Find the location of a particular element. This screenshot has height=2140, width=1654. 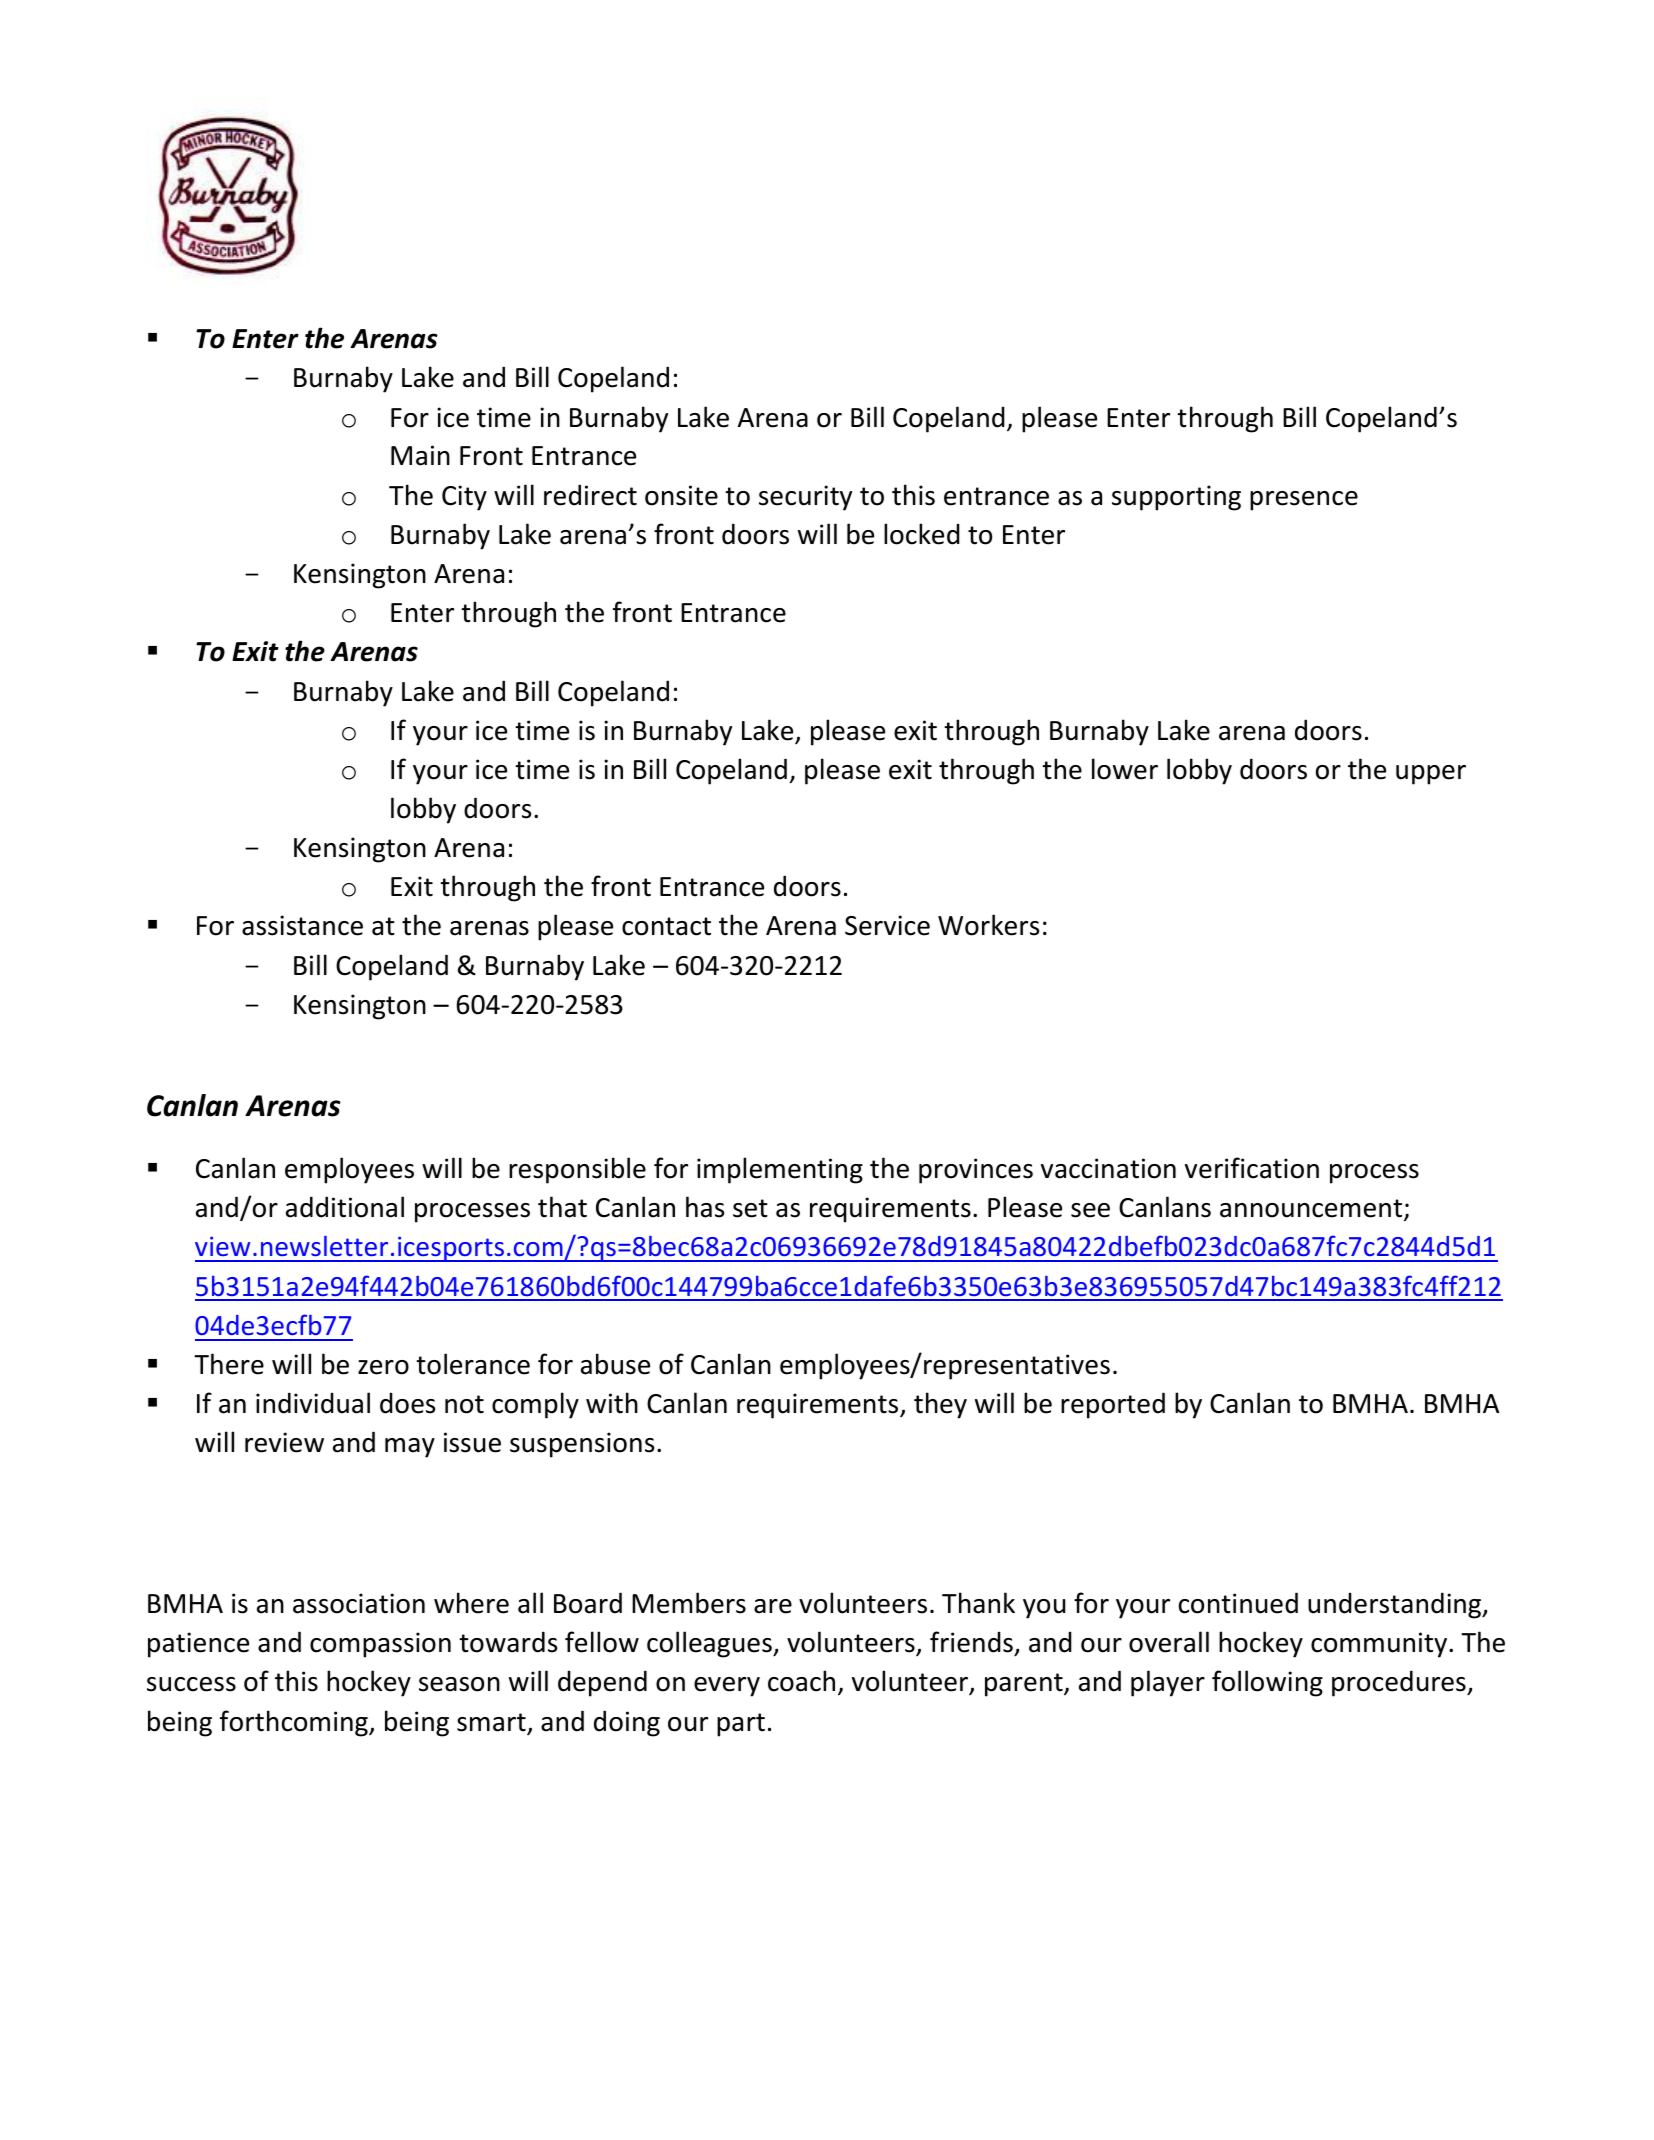

they is located at coordinates (940, 1405).
